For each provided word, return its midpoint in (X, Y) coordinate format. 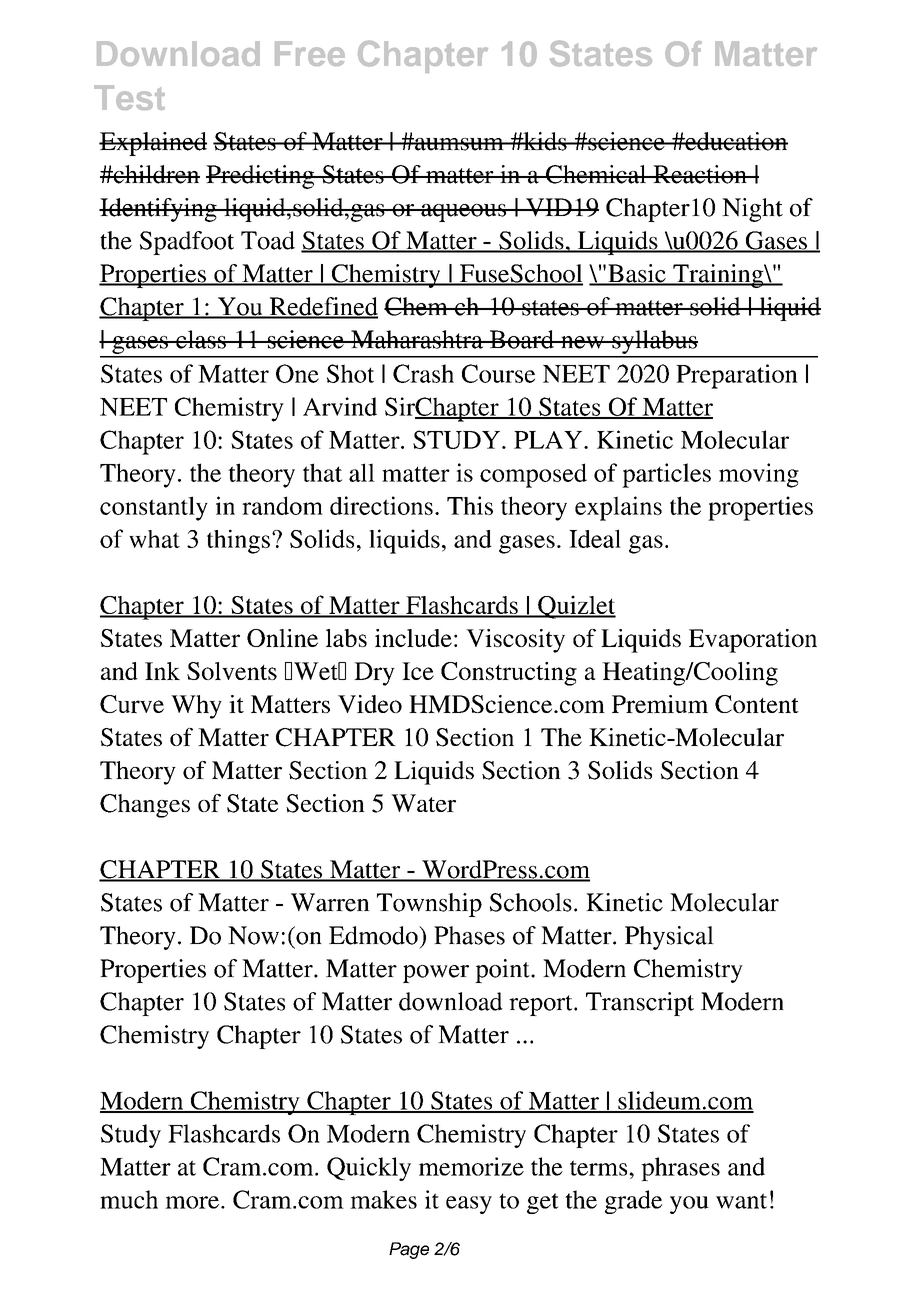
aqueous (464, 213)
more (192, 1202)
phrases (680, 1169)
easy (469, 1205)
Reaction (700, 174)
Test (129, 97)
